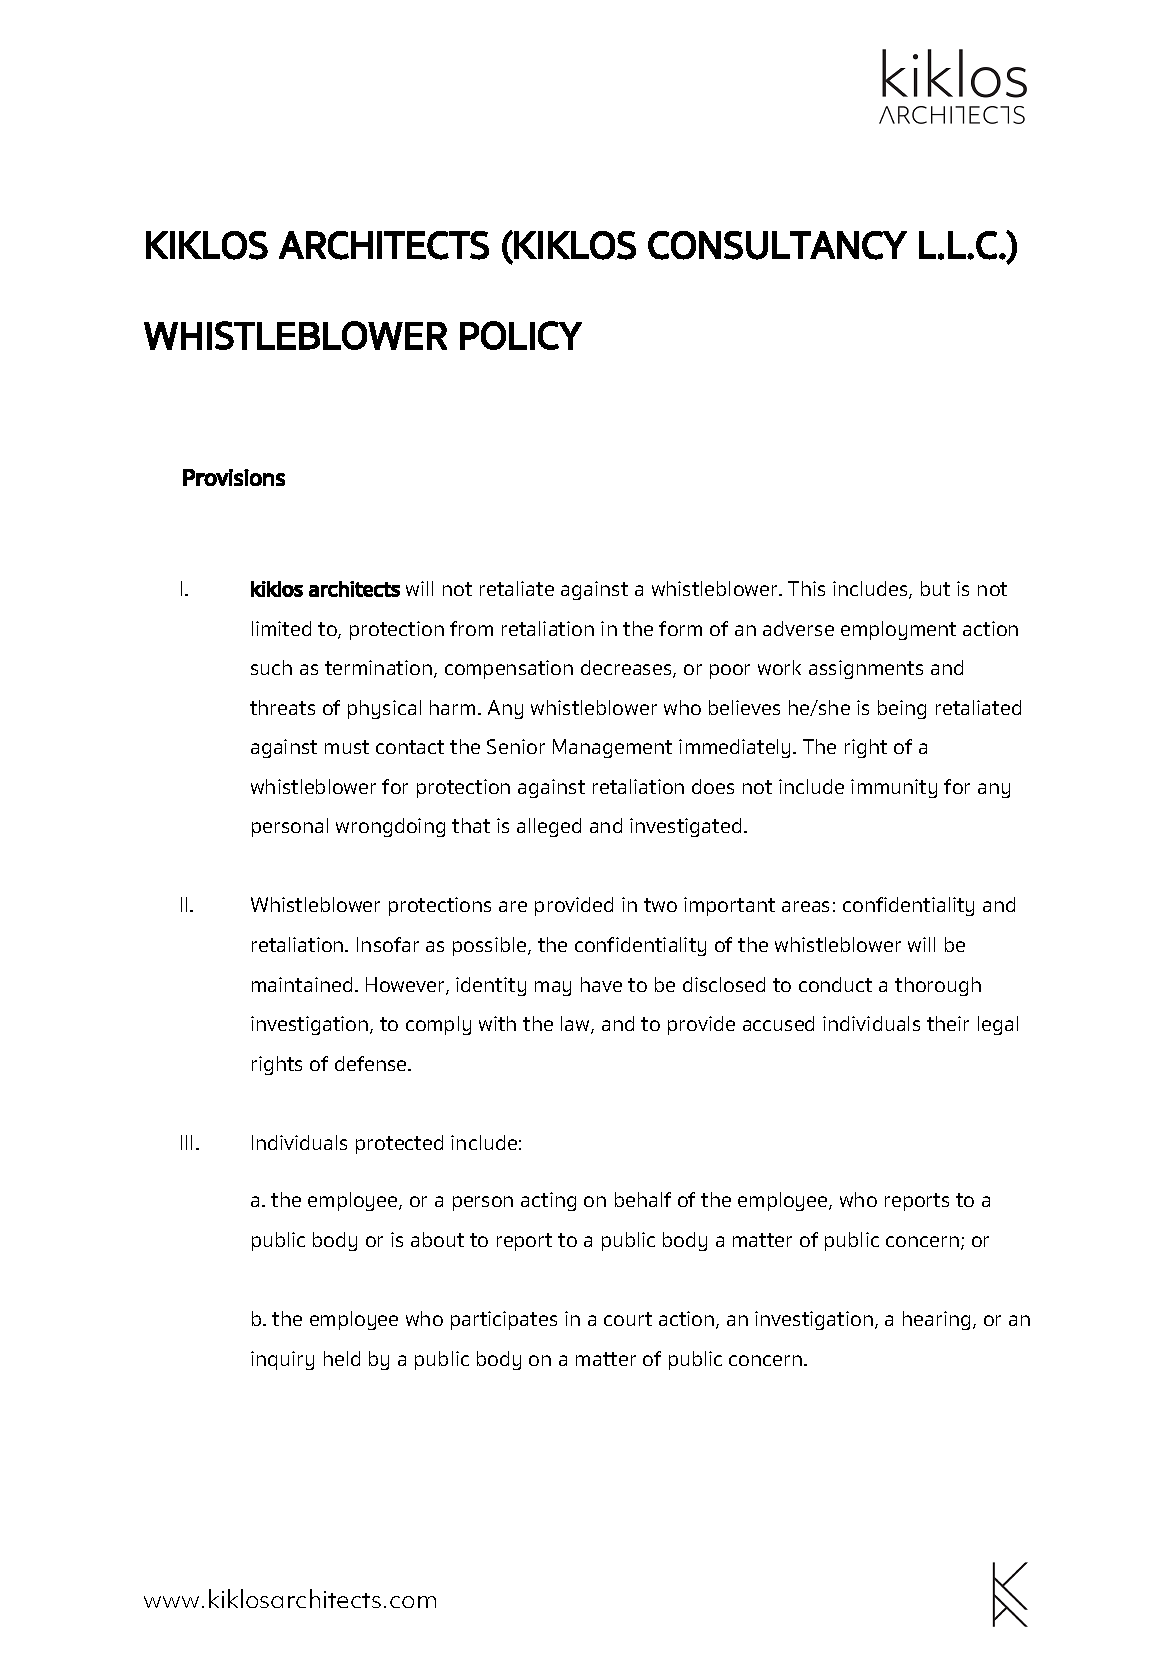  Describe the element at coordinates (549, 827) in the screenshot. I see `alleged` at that location.
